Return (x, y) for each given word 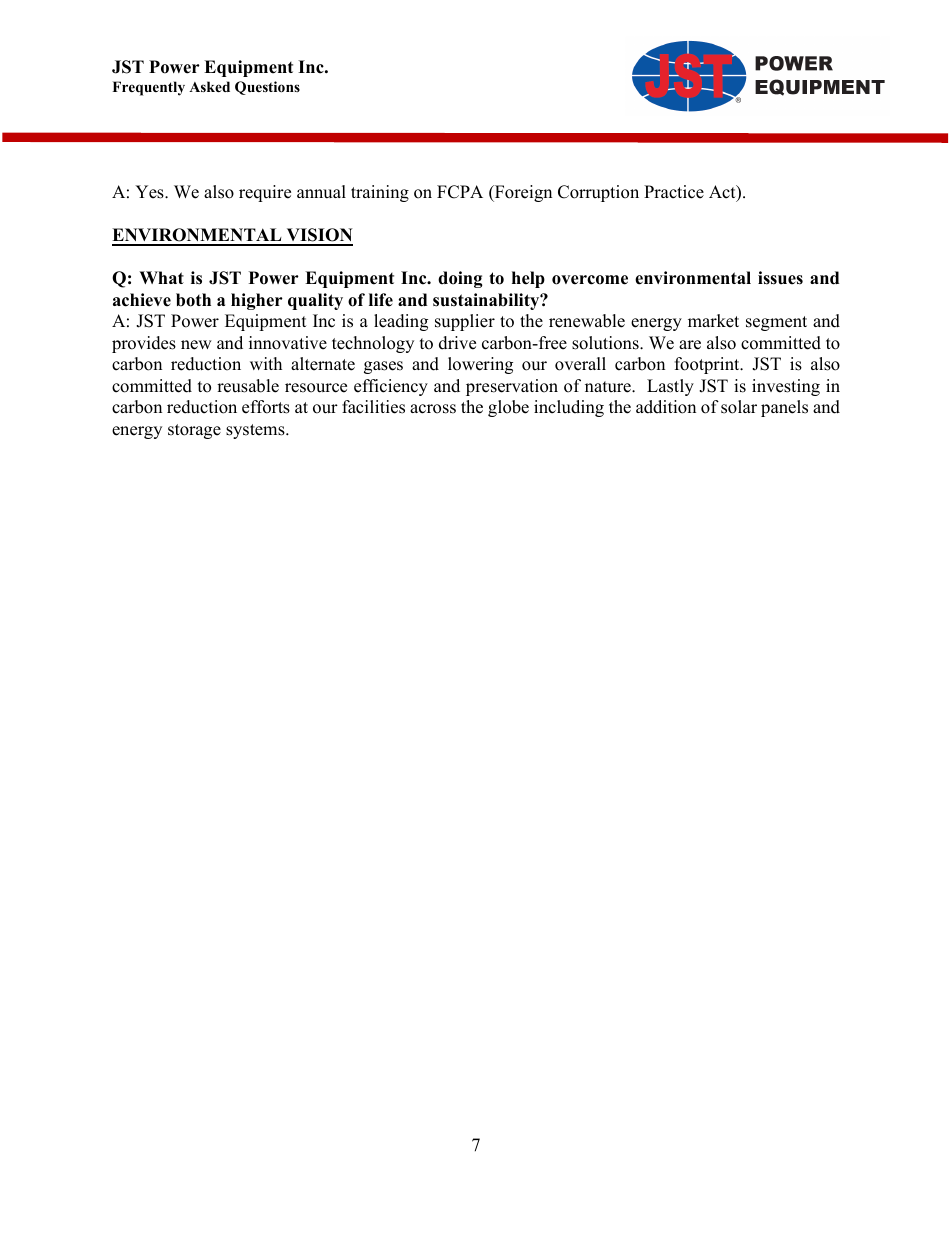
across (433, 409)
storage (194, 431)
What (161, 277)
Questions (267, 88)
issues (780, 278)
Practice (674, 192)
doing (460, 279)
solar (739, 407)
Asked (209, 86)
